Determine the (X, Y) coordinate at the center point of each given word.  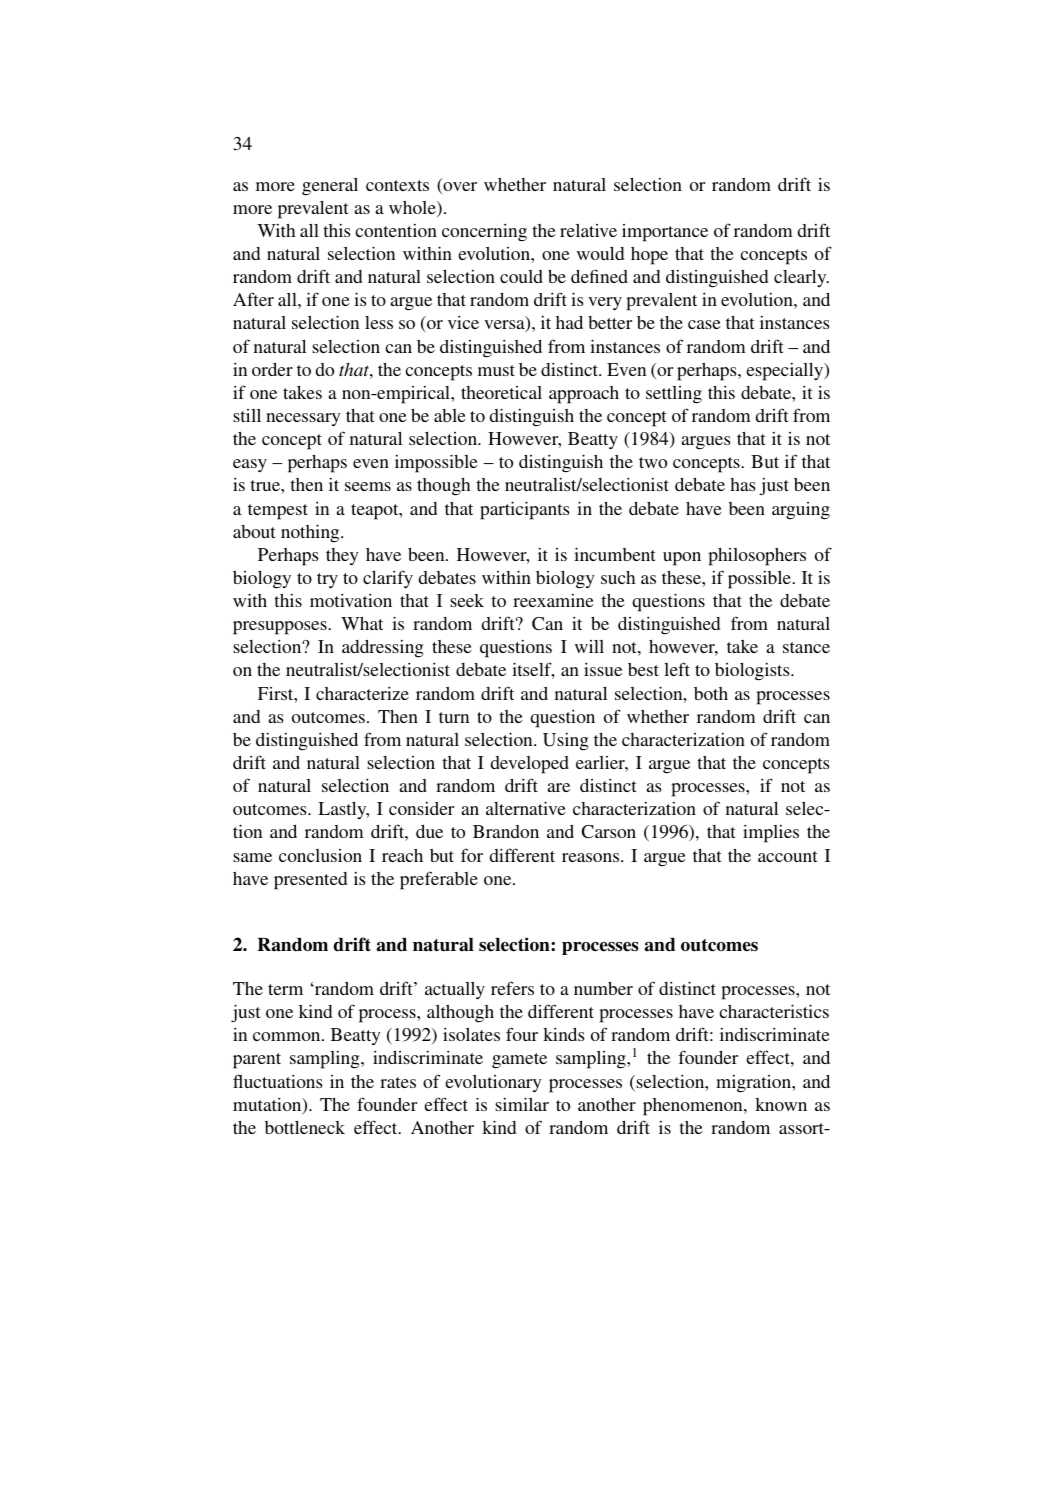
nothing (311, 533)
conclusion (320, 855)
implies (771, 834)
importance (665, 233)
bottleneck (305, 1127)
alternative (526, 808)
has (743, 484)
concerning (484, 233)
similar (522, 1104)
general (330, 187)
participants (525, 510)
